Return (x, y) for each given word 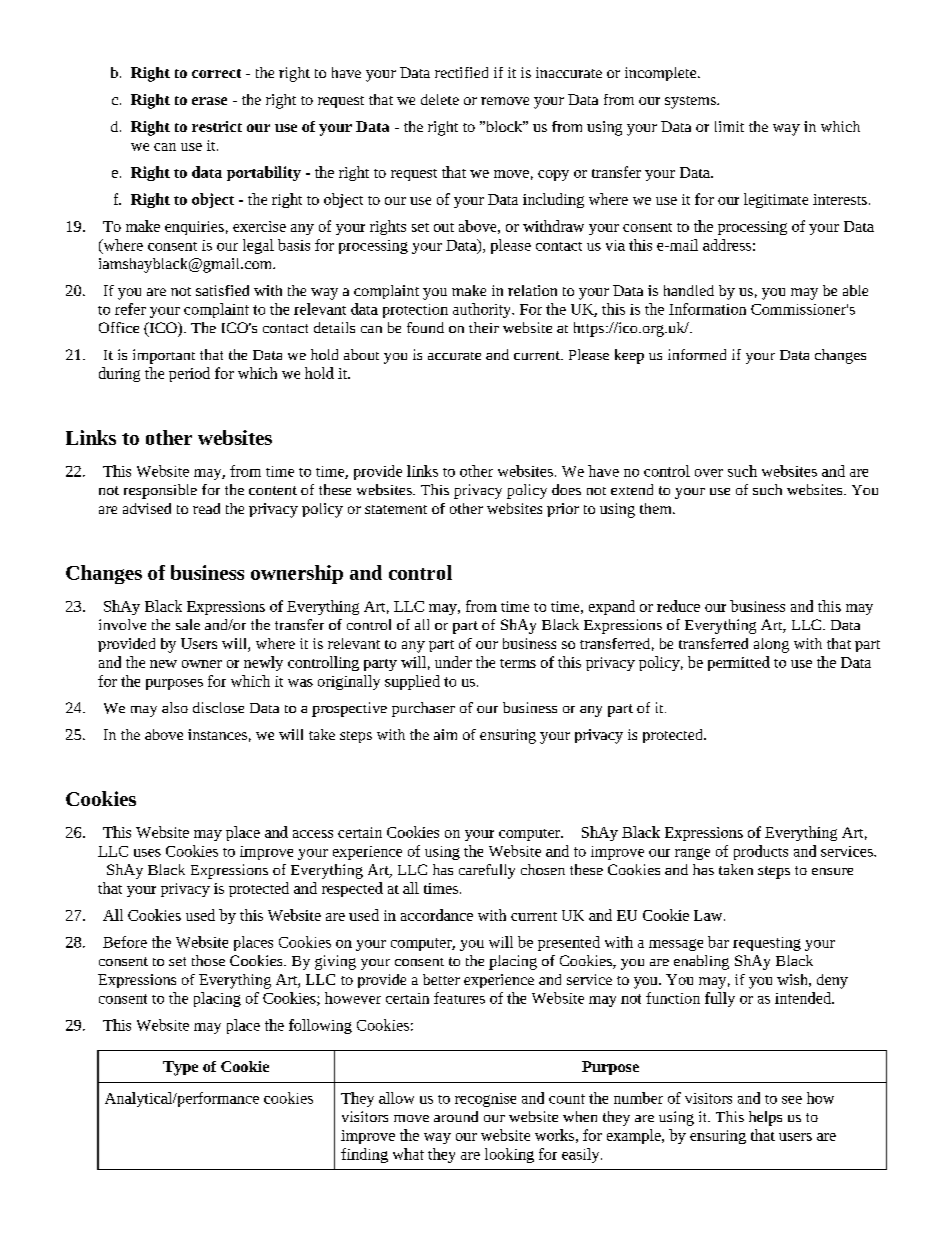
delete (440, 99)
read (206, 508)
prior (563, 510)
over (709, 473)
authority (483, 310)
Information (707, 309)
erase (209, 101)
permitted (739, 663)
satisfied (222, 290)
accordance (437, 915)
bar (718, 942)
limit (729, 126)
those (208, 960)
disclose (218, 707)
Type (180, 1068)
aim (445, 734)
